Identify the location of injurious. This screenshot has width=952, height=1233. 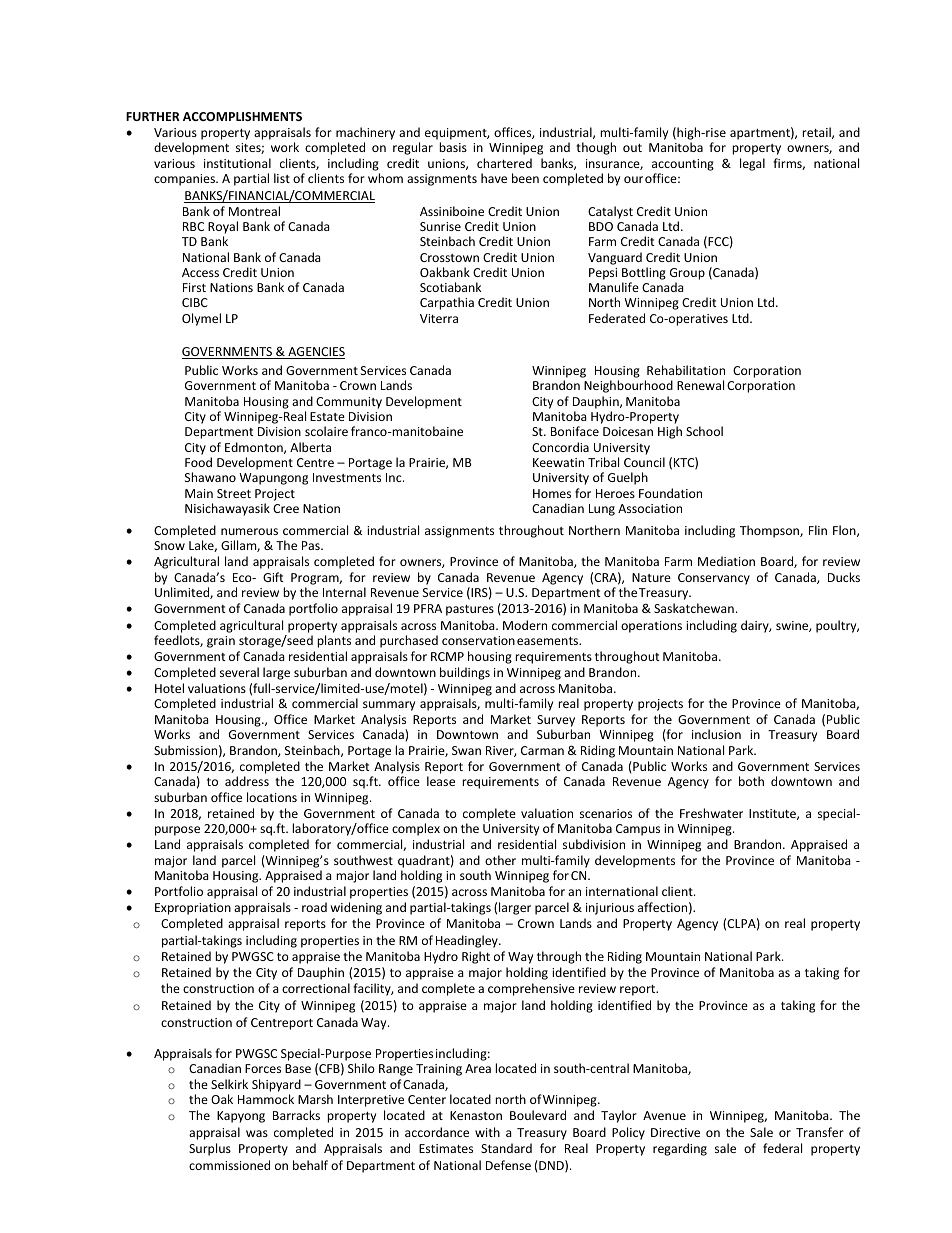
(610, 909).
